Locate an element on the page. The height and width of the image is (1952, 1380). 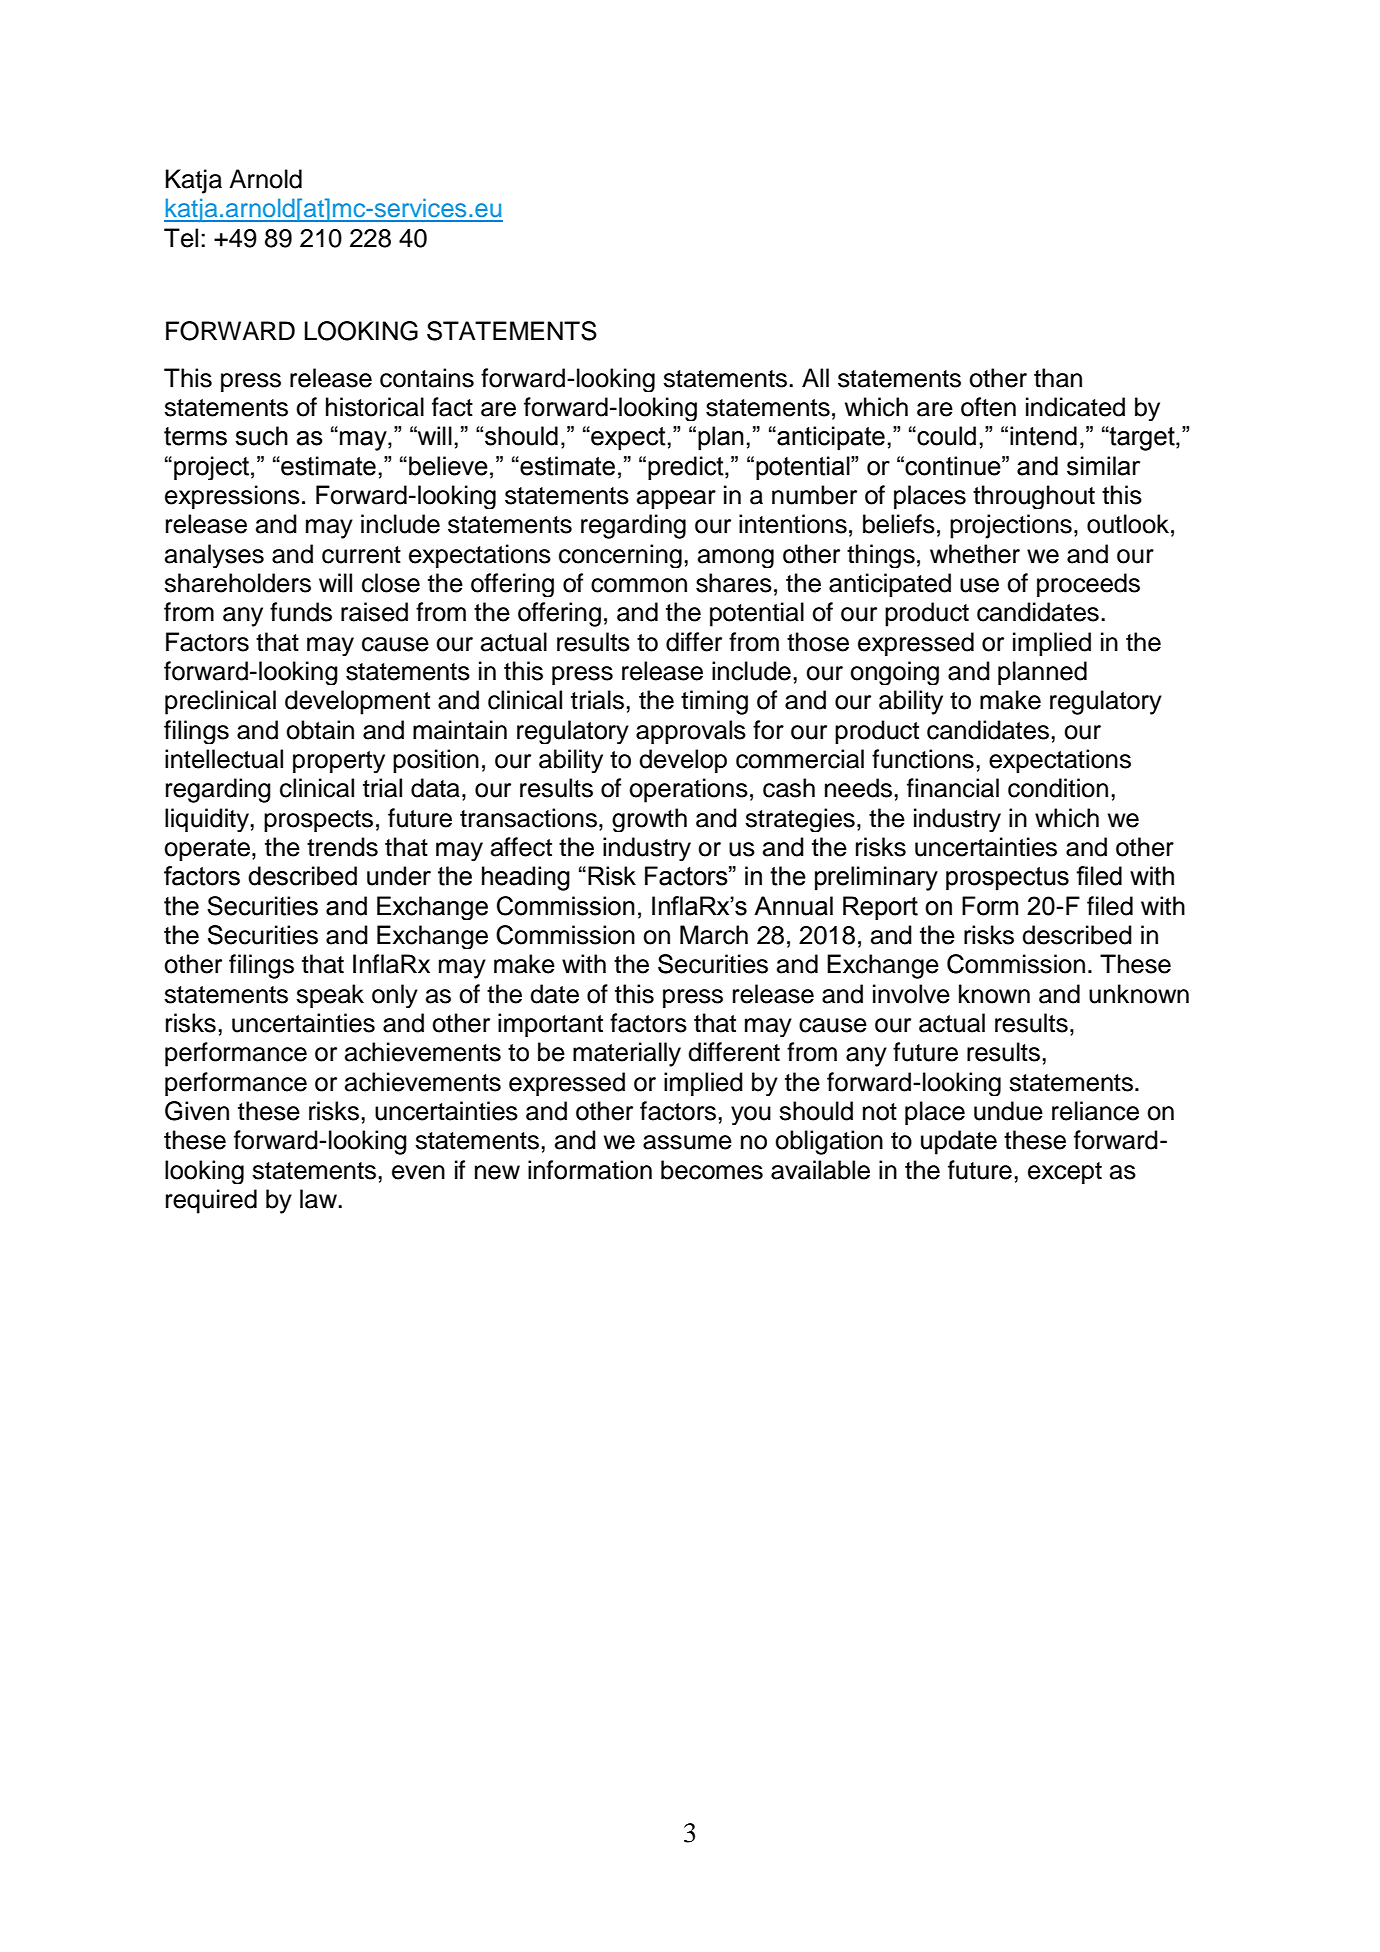
operations is located at coordinates (688, 790).
